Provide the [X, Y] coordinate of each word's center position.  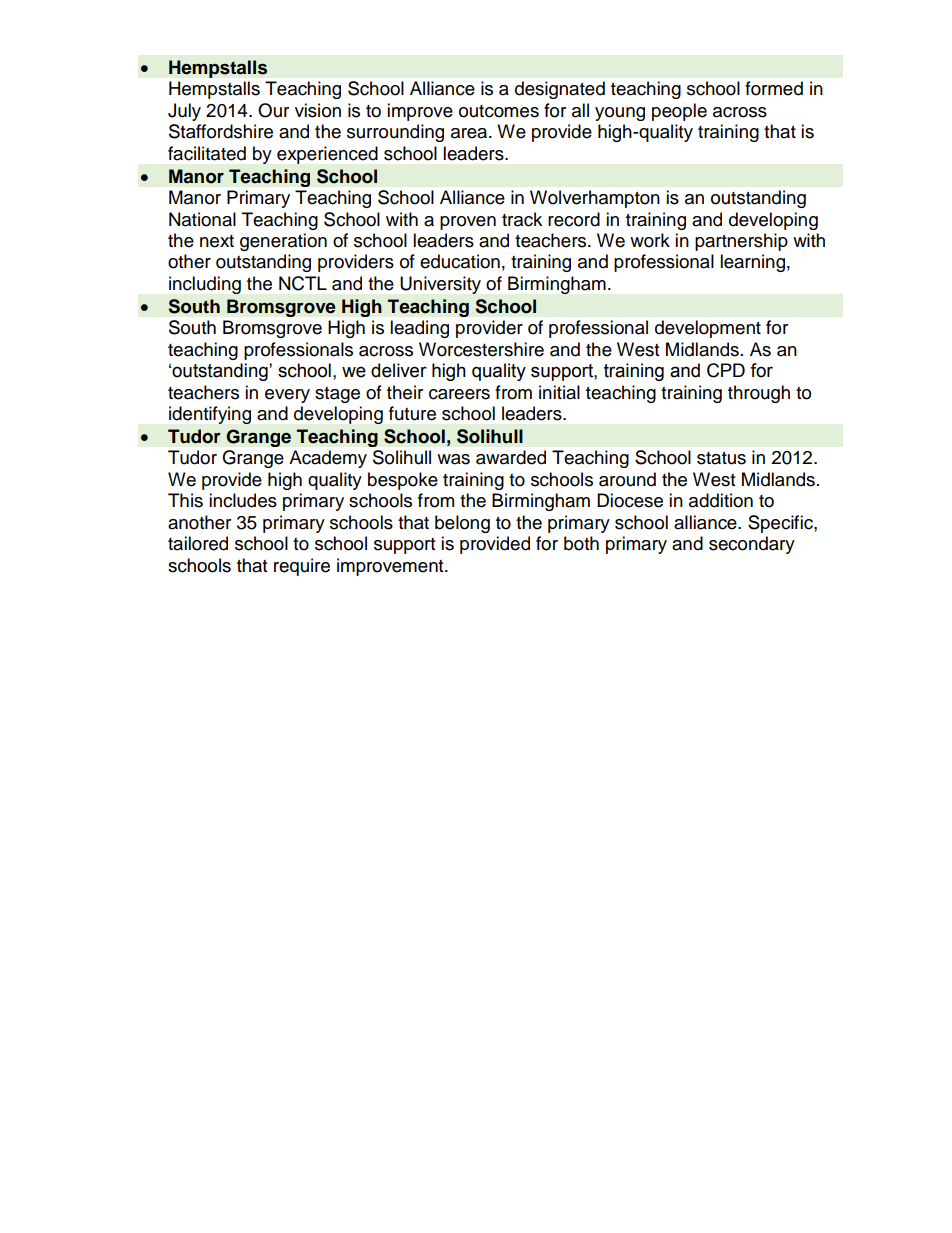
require [302, 567]
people [679, 112]
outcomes [499, 111]
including [205, 285]
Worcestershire [481, 349]
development [708, 329]
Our [273, 110]
